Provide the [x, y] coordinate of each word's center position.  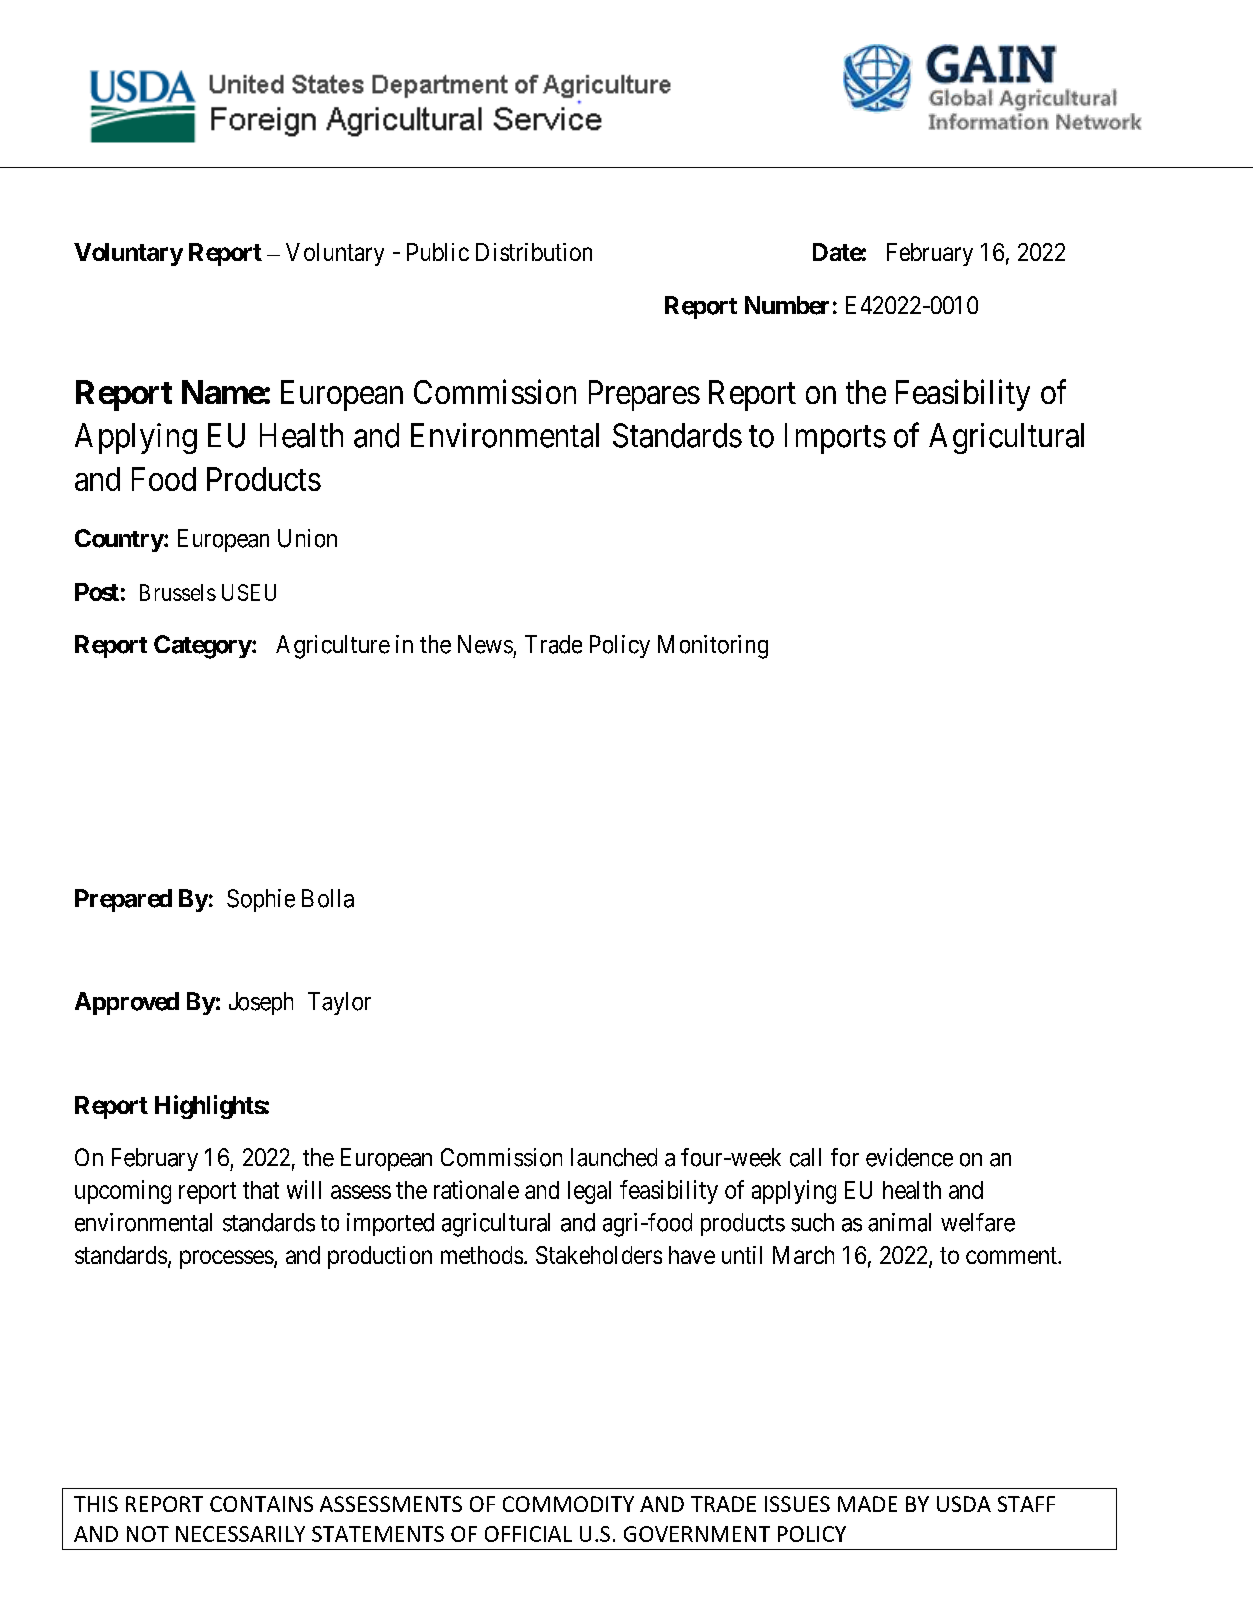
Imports [835, 438]
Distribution [534, 252]
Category [203, 647]
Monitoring [713, 647]
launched [614, 1157]
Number [787, 305]
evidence [909, 1157]
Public [438, 252]
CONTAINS [261, 1504]
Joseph [261, 1003]
